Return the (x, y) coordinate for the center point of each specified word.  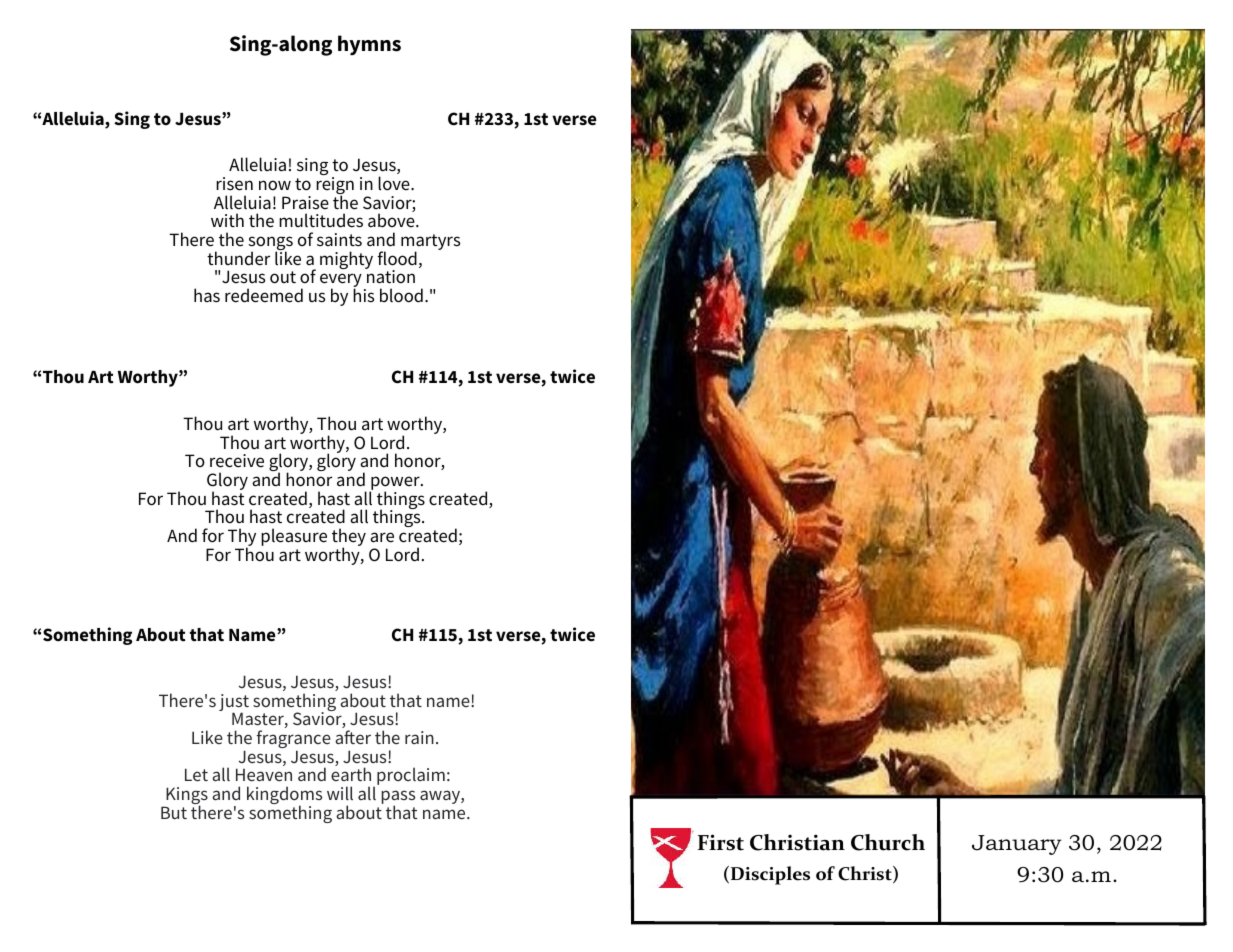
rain (419, 737)
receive (237, 461)
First (721, 842)
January (1017, 845)
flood (397, 258)
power (395, 484)
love (395, 183)
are (382, 537)
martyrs (430, 243)
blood (401, 295)
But (174, 812)
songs (271, 244)
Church (888, 842)
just (234, 704)
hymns (369, 45)
